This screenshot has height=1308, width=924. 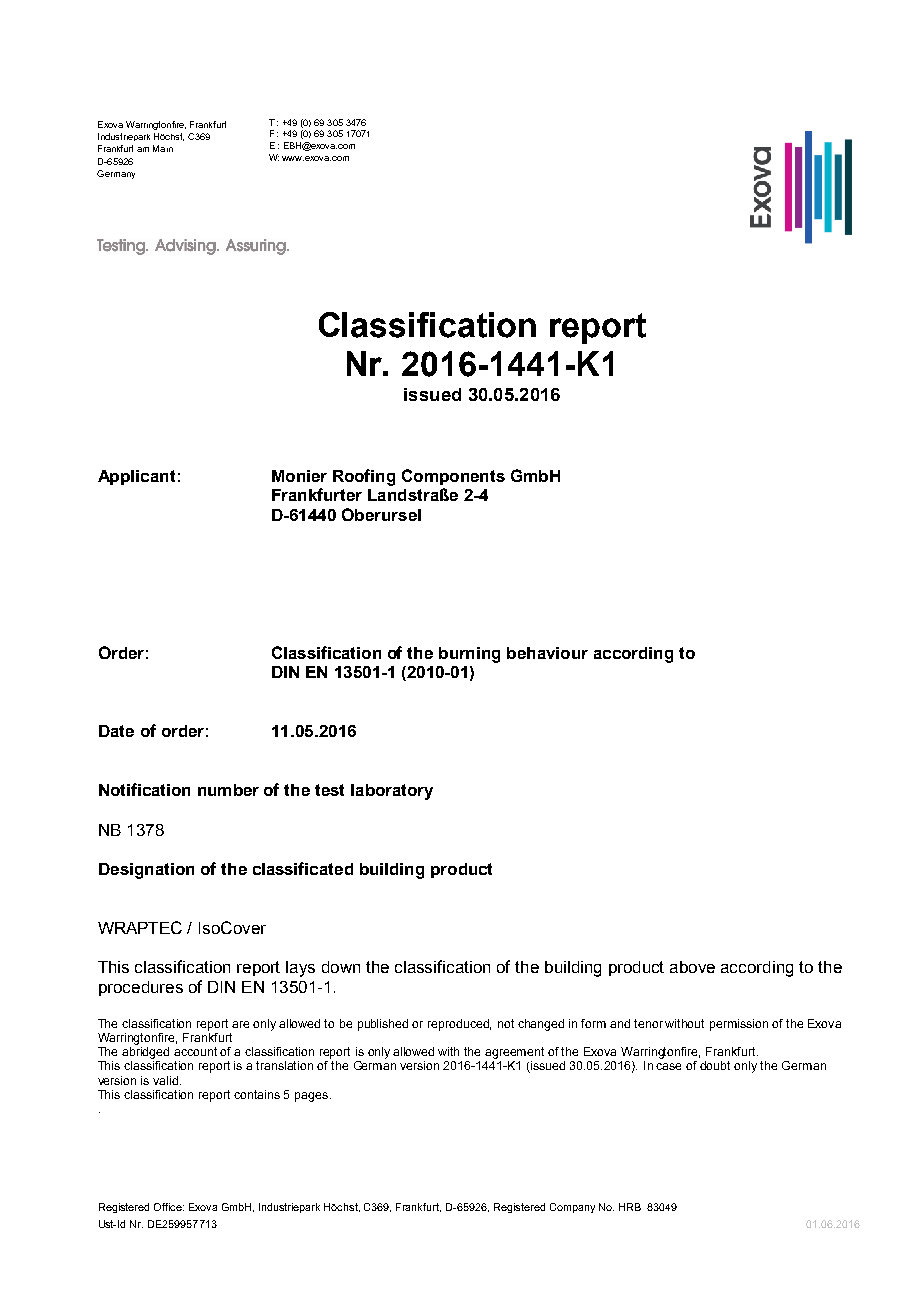 I want to click on Monier, so click(x=299, y=476).
